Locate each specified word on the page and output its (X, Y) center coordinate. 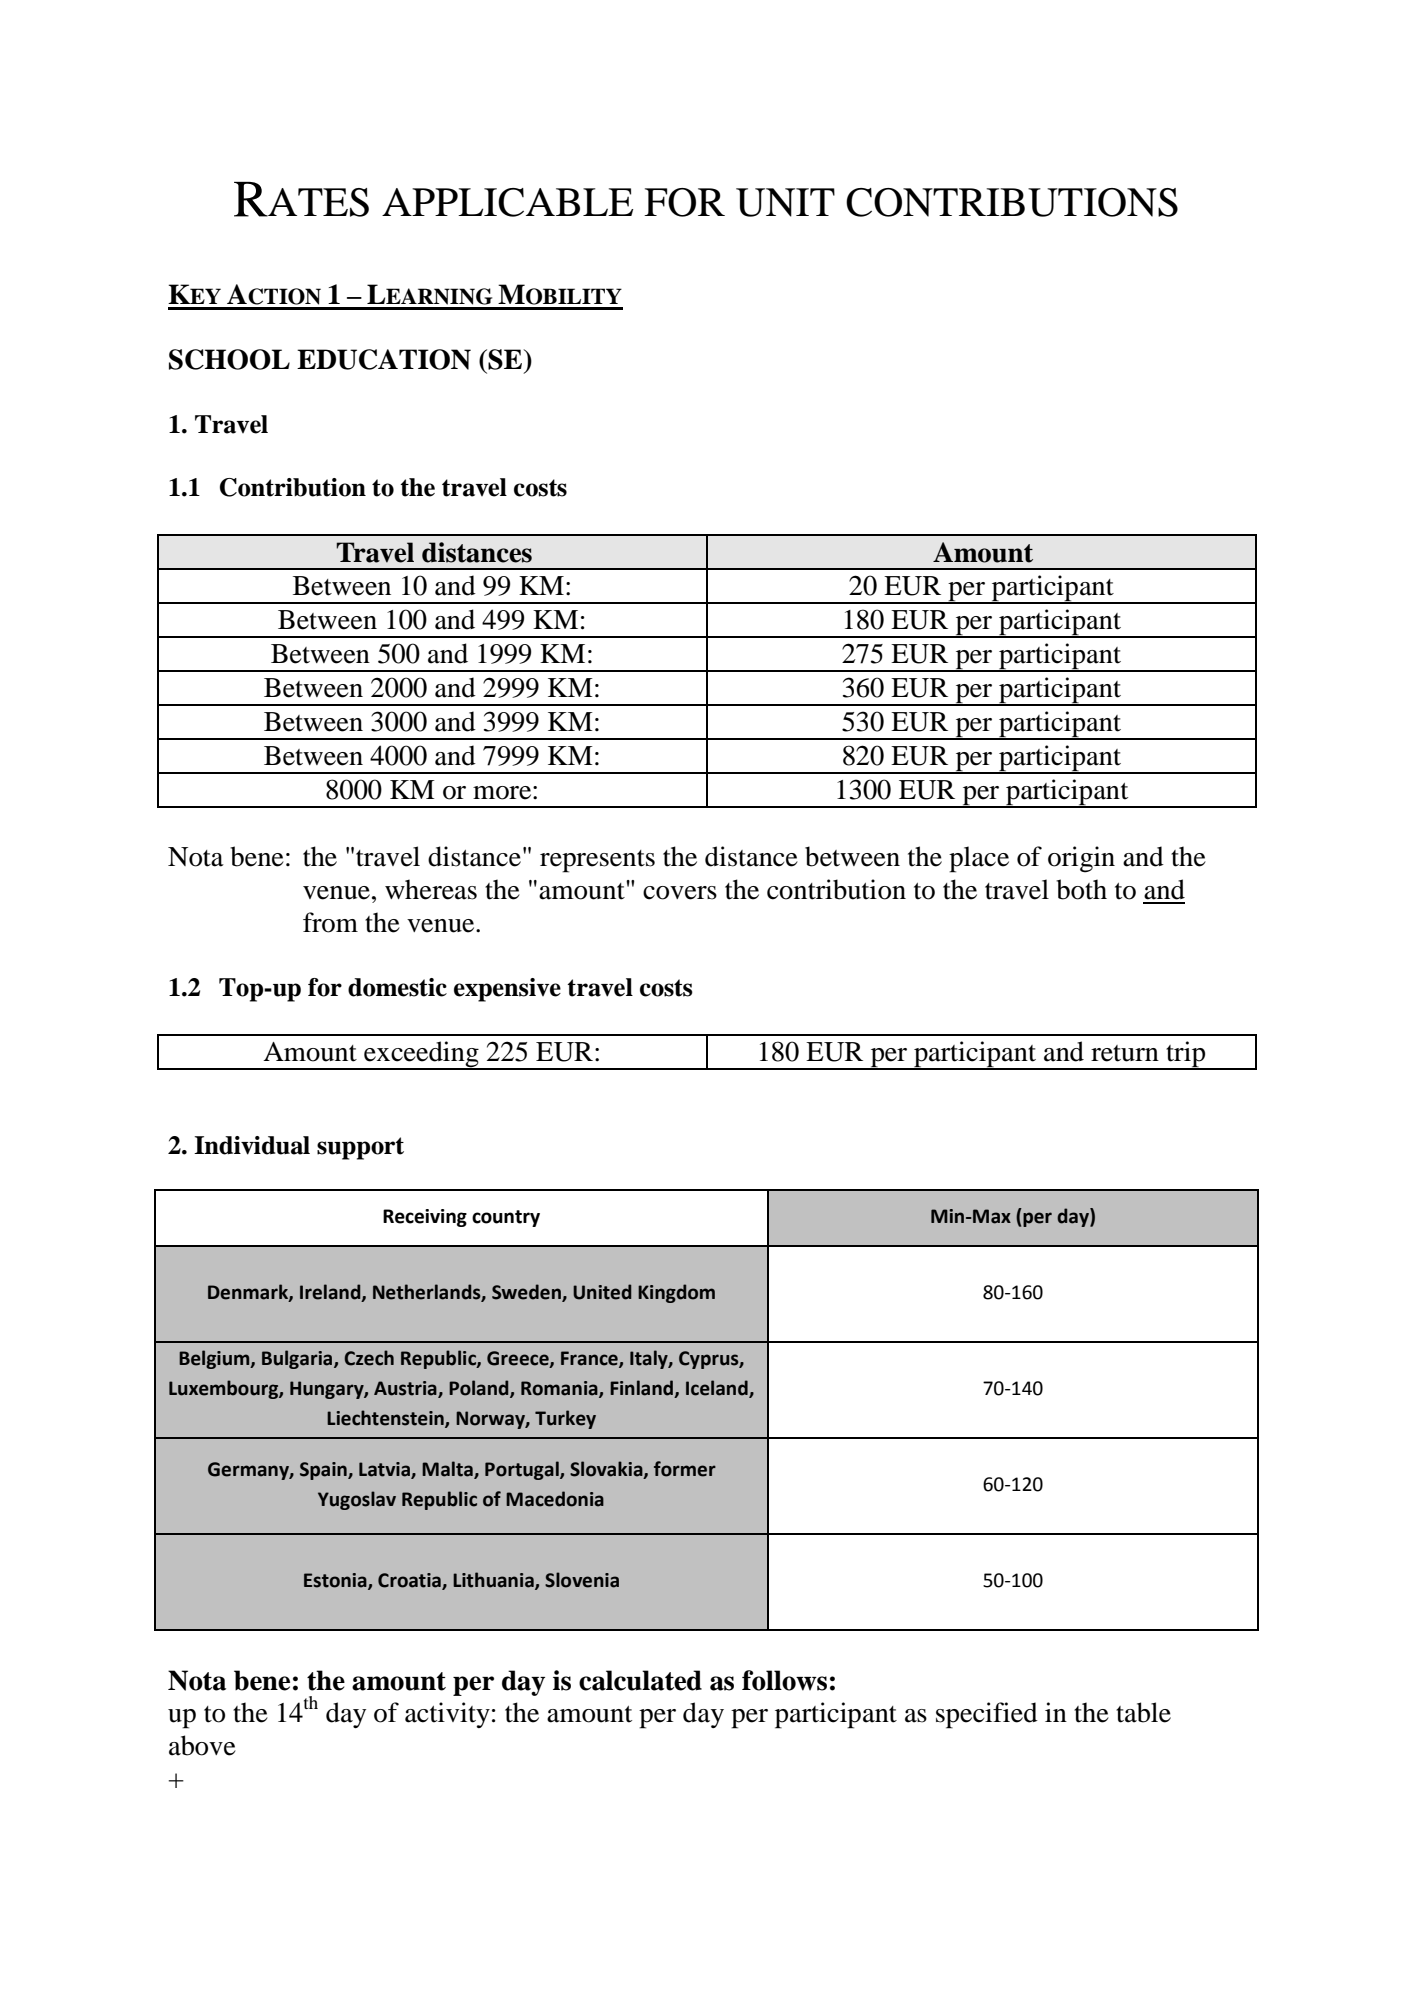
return (1125, 1053)
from (330, 922)
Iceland (718, 1389)
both (1081, 889)
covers (680, 893)
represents (597, 861)
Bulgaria (298, 1359)
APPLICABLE (507, 202)
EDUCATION (384, 359)
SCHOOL (229, 359)
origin (1081, 859)
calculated (640, 1680)
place (979, 859)
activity (447, 1715)
